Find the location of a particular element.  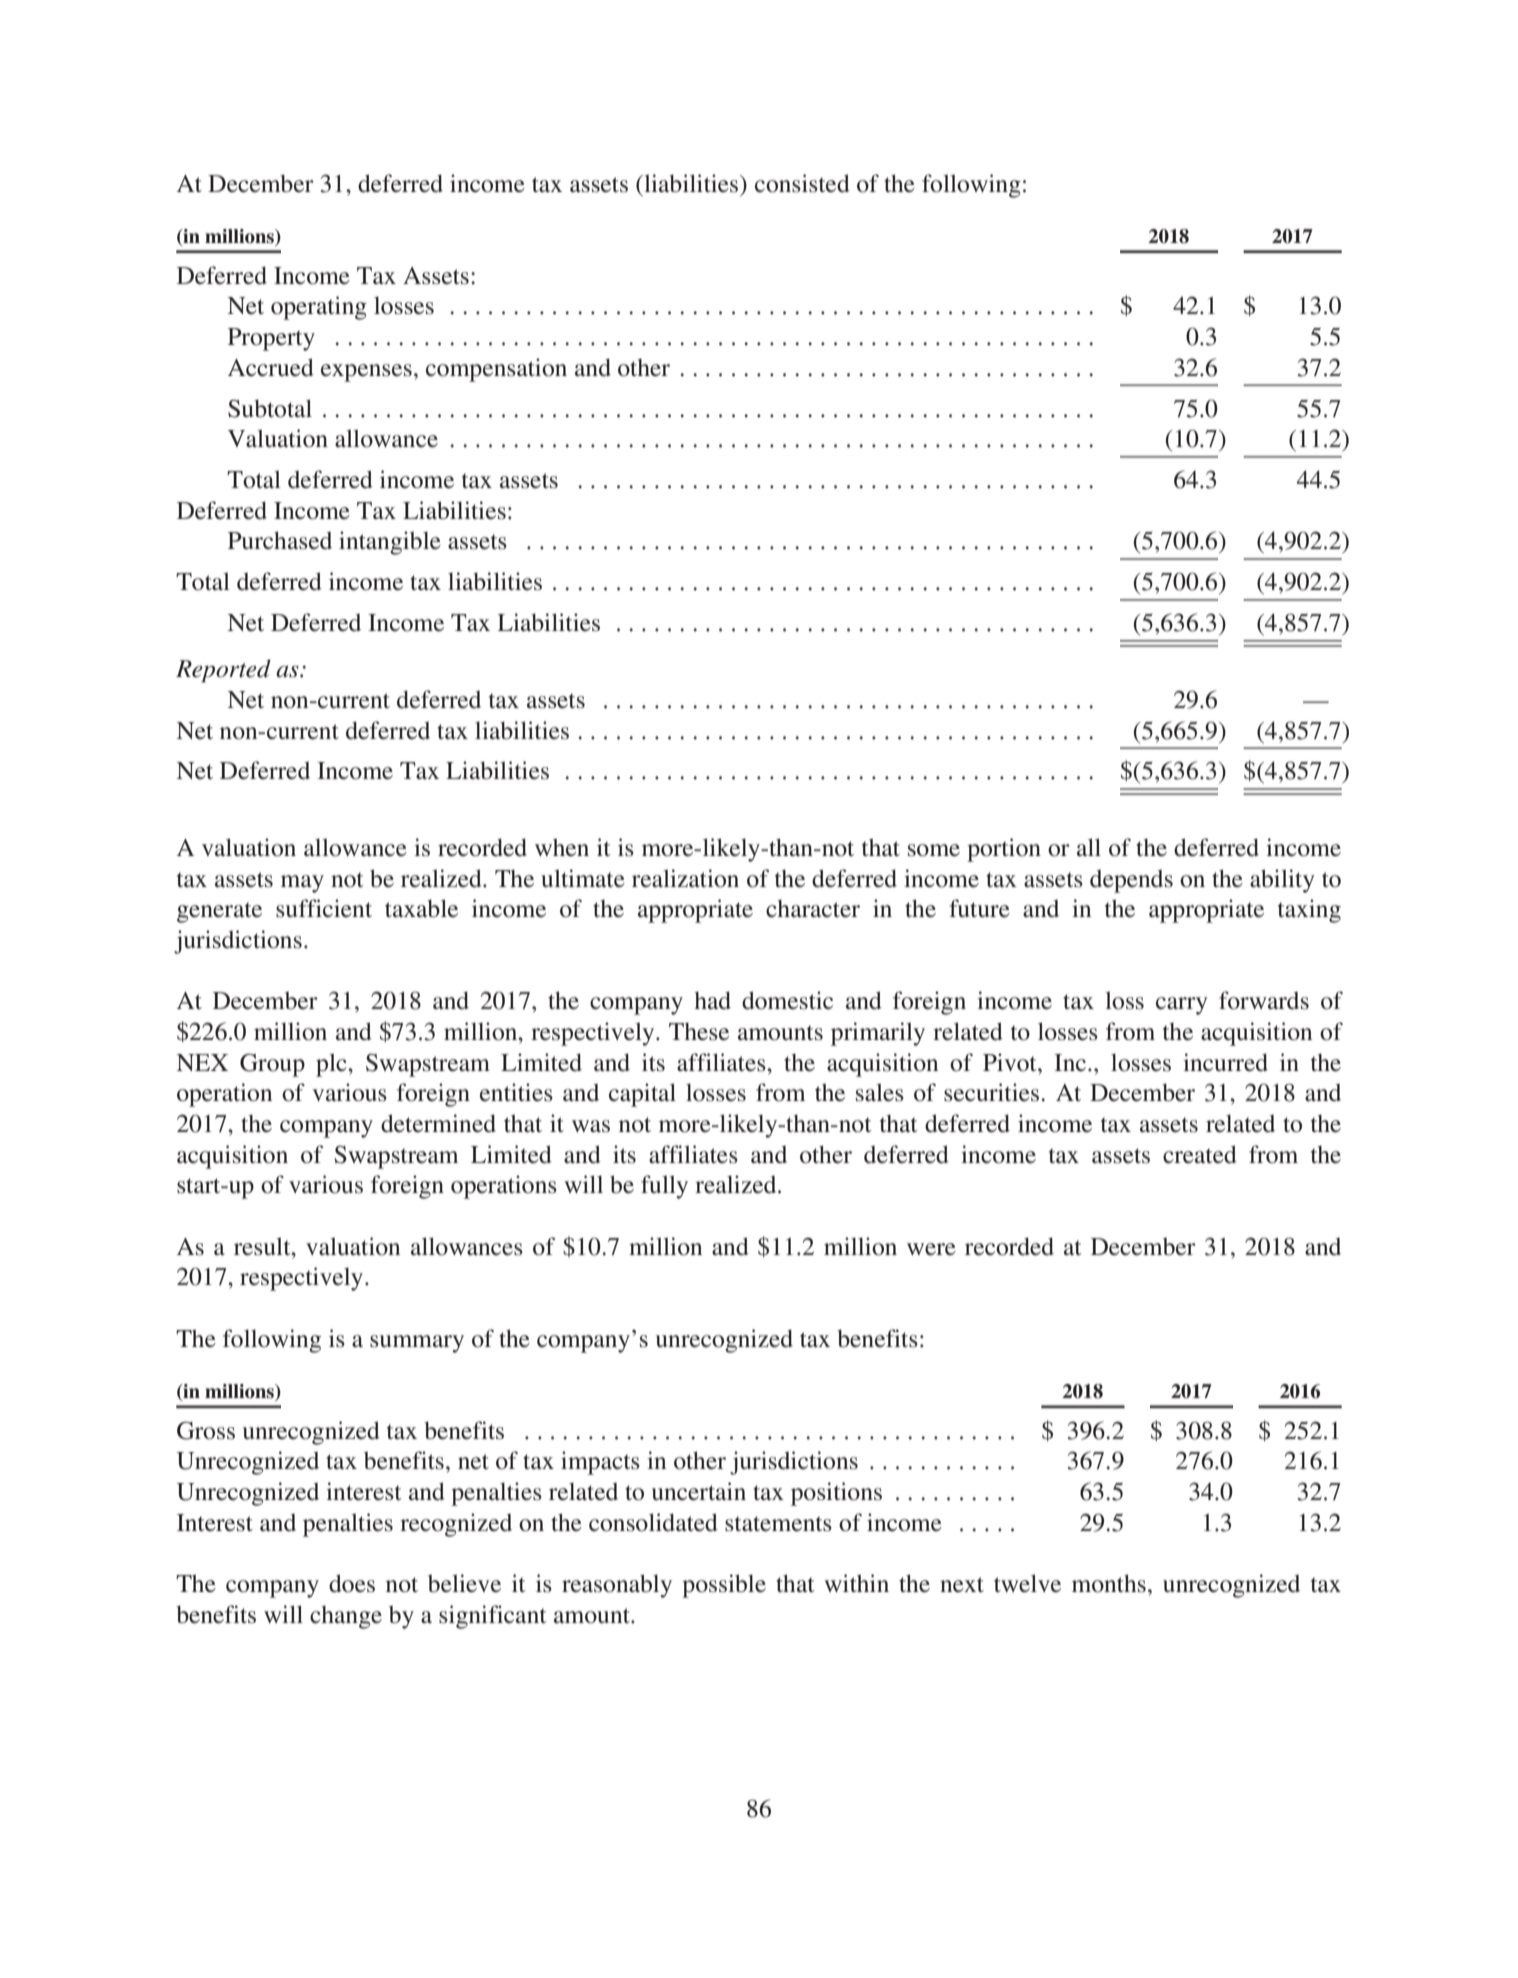

compensation is located at coordinates (496, 370).
